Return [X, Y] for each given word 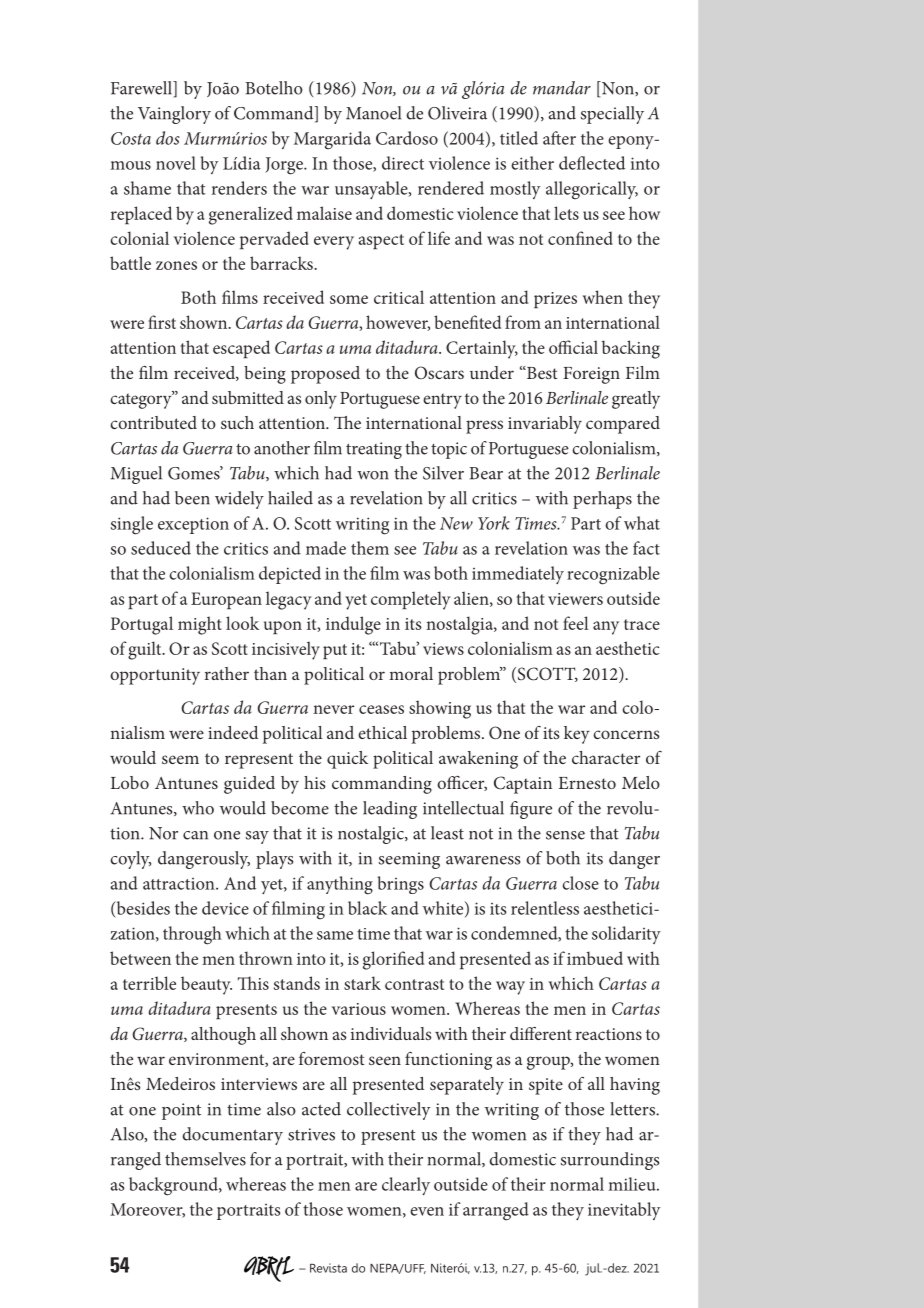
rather [227, 673]
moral [411, 673]
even [427, 1211]
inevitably [624, 1211]
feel [576, 623]
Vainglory [174, 115]
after [559, 138]
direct [403, 163]
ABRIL [269, 1269]
